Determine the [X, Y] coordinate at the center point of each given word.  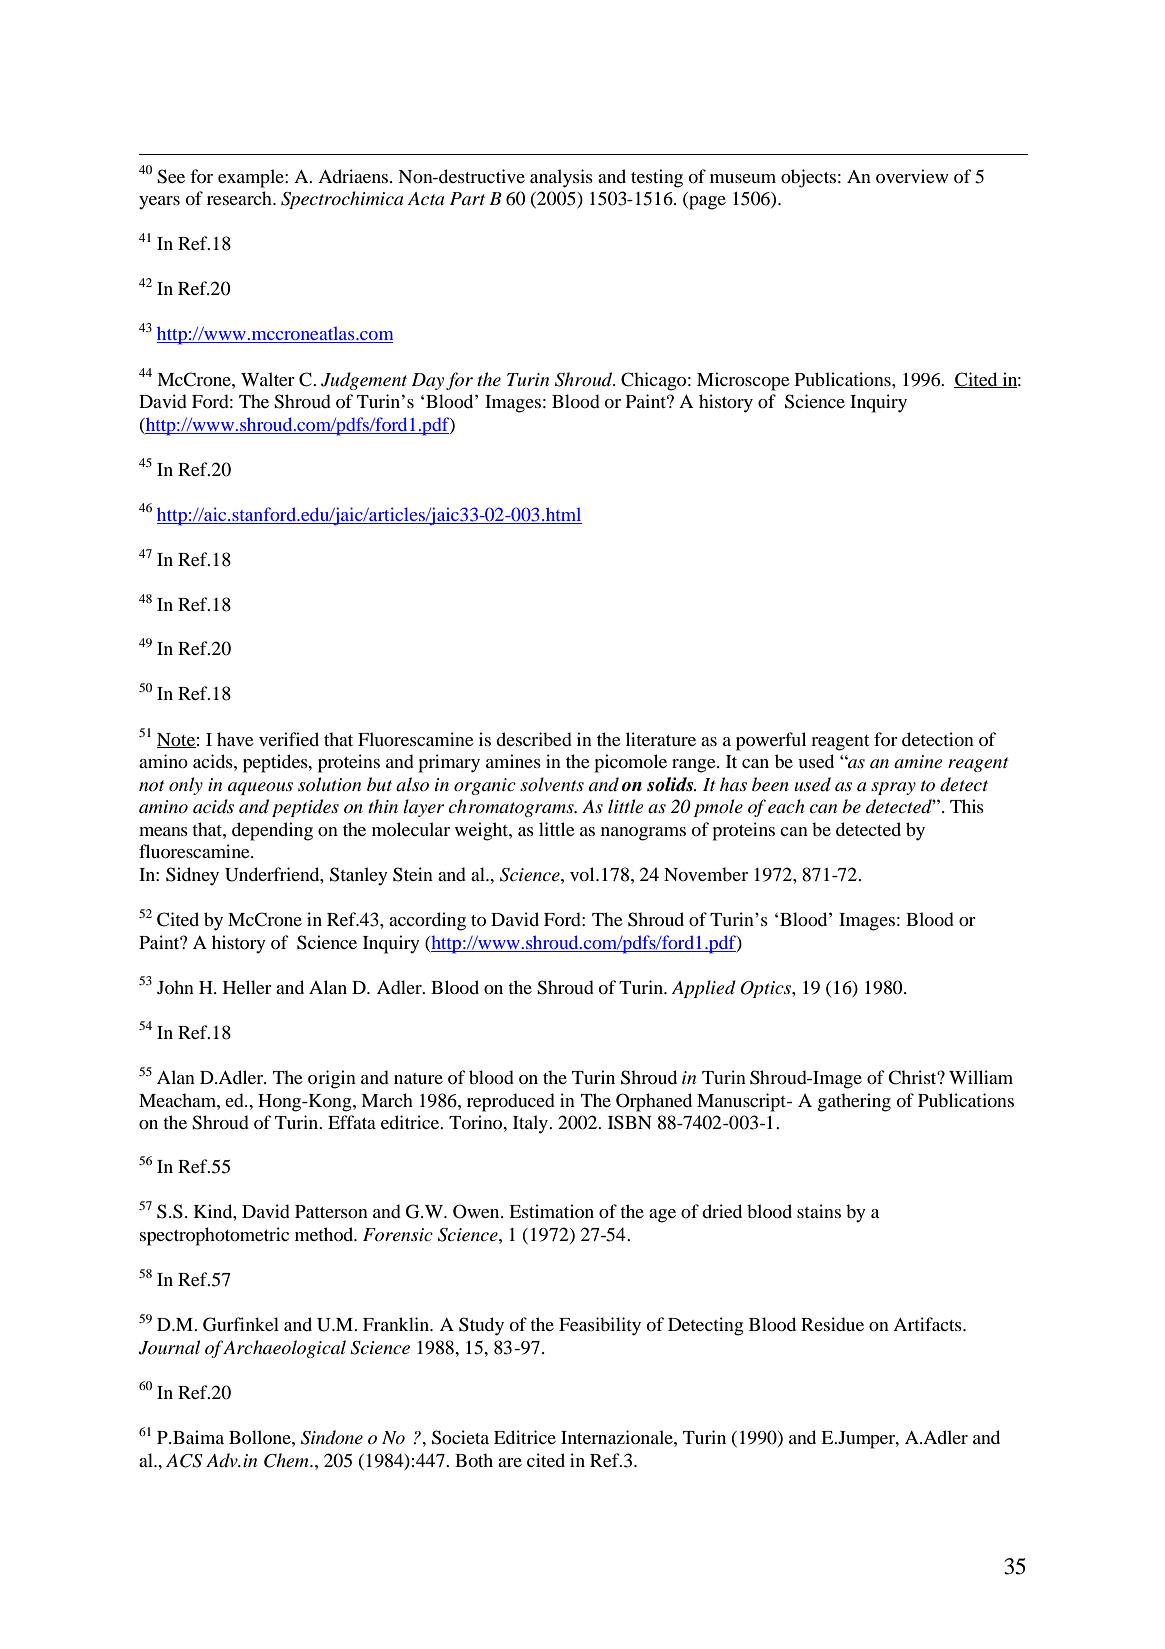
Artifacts [928, 1324]
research [240, 198]
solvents [552, 784]
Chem [287, 1460]
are [510, 1462]
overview [912, 176]
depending [272, 831]
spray [893, 788]
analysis [561, 178]
